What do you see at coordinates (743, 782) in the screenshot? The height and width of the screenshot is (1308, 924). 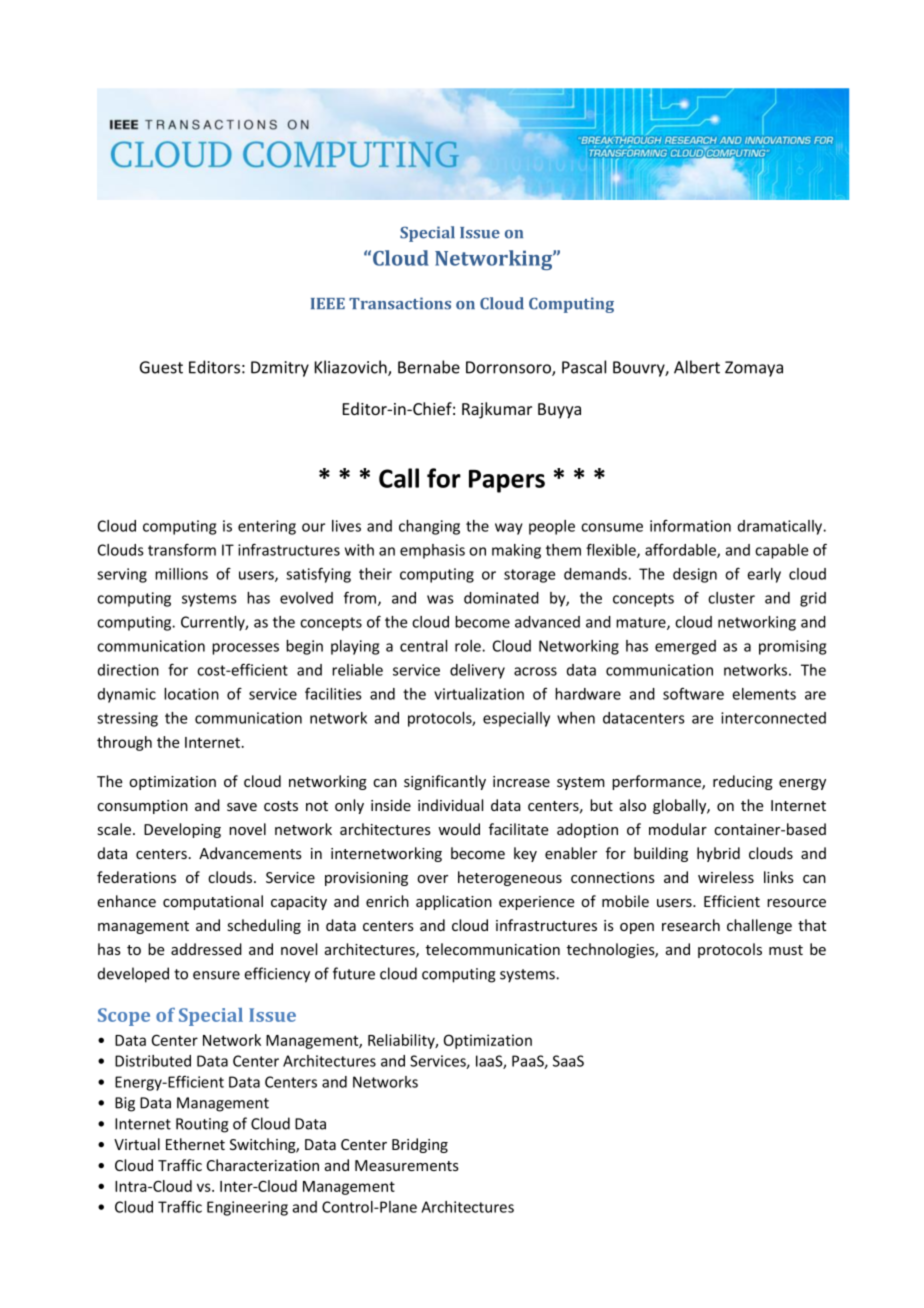 I see `reducing` at bounding box center [743, 782].
